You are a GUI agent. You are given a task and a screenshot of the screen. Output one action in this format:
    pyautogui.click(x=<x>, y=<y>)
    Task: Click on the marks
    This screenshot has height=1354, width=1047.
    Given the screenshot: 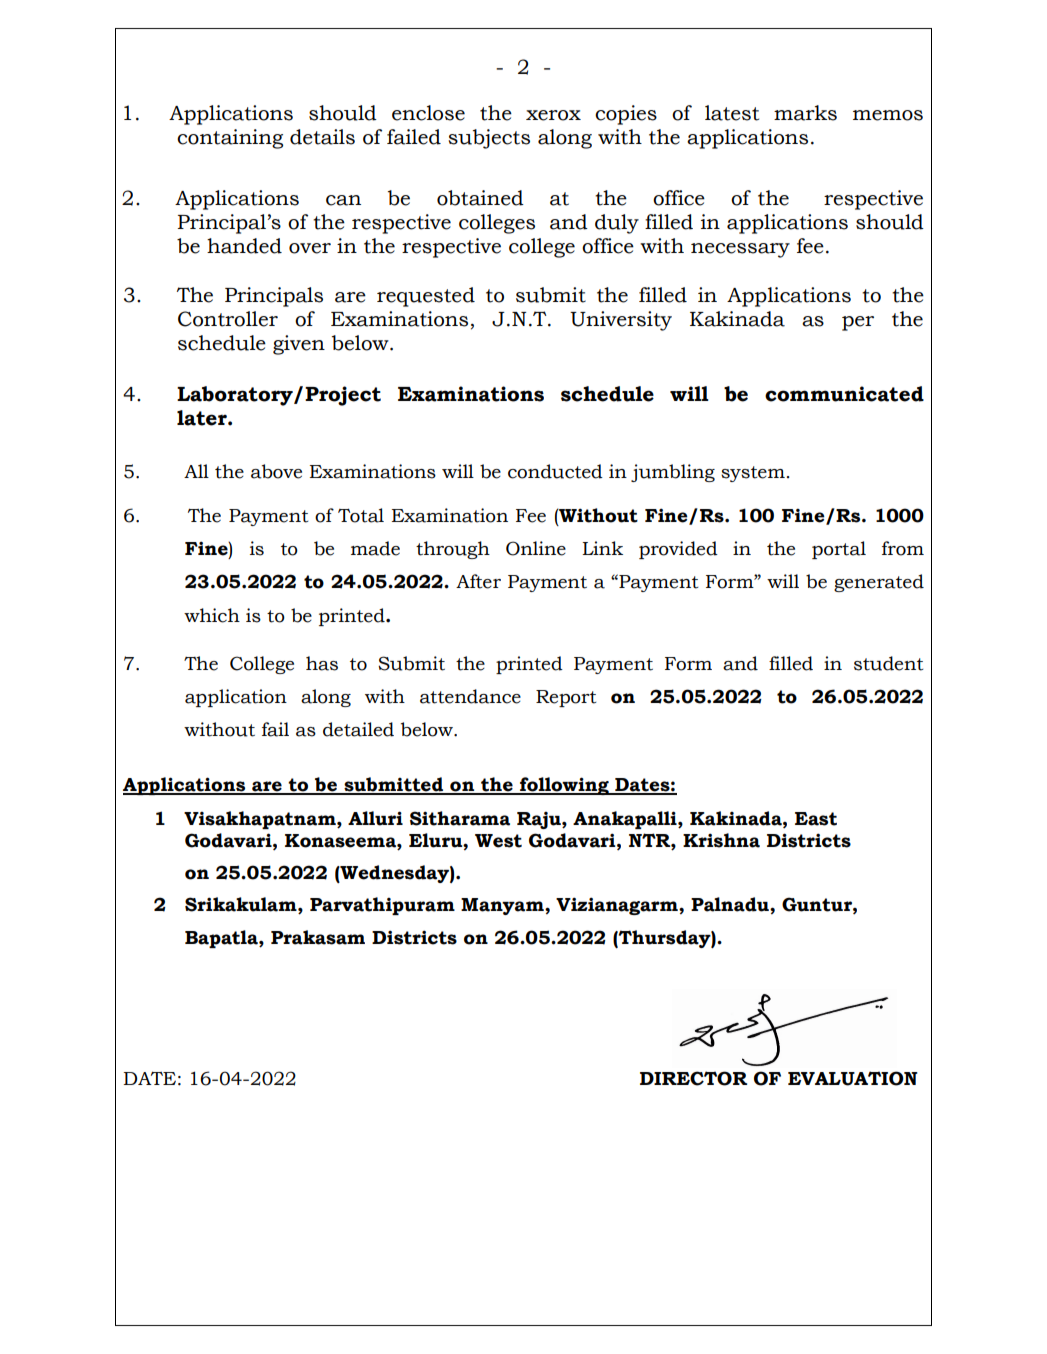 What is the action you would take?
    pyautogui.click(x=805, y=113)
